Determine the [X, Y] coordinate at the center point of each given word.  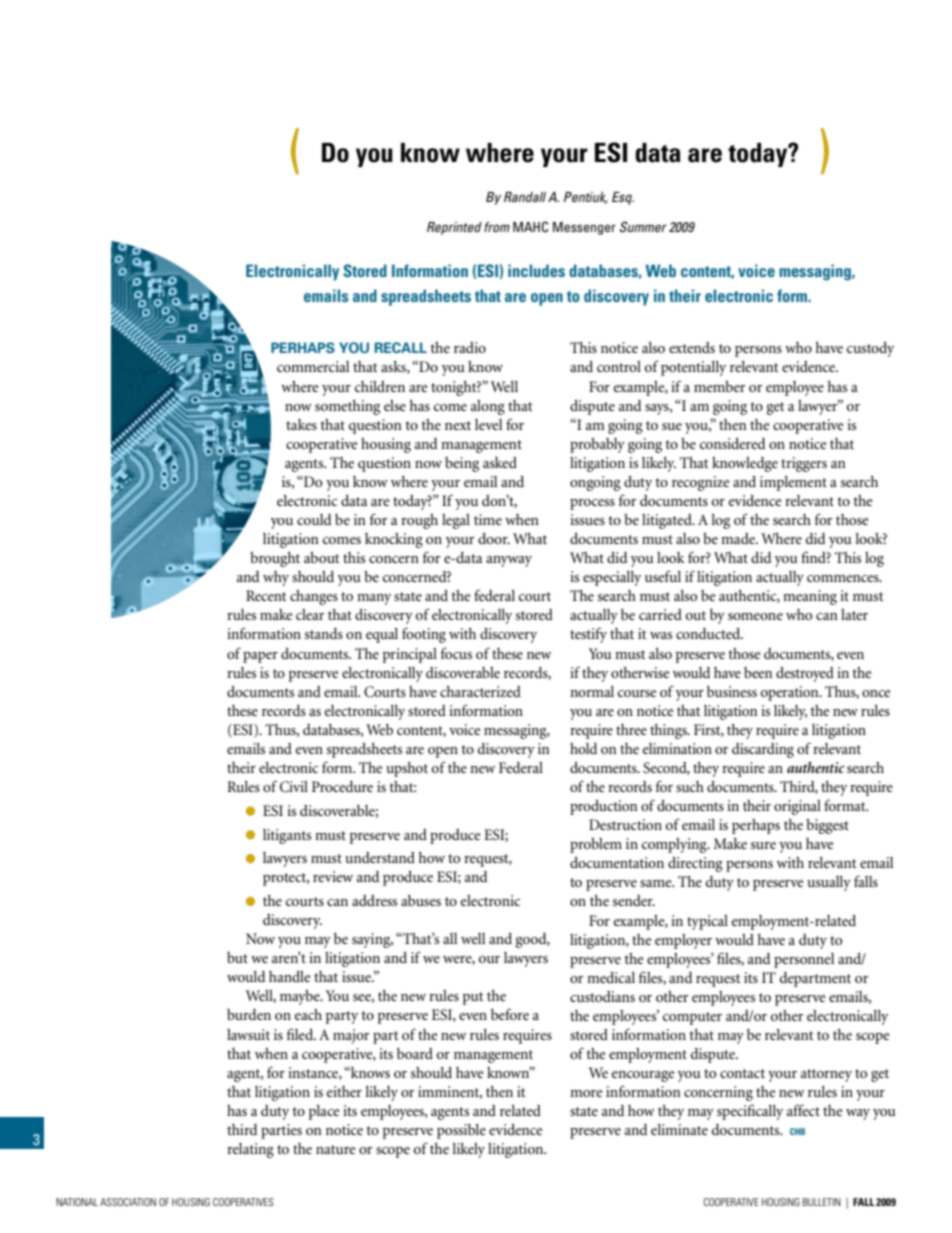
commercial [313, 366]
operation [791, 693]
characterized [480, 691]
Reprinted [454, 228]
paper [260, 657]
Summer [643, 227]
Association [128, 1202]
